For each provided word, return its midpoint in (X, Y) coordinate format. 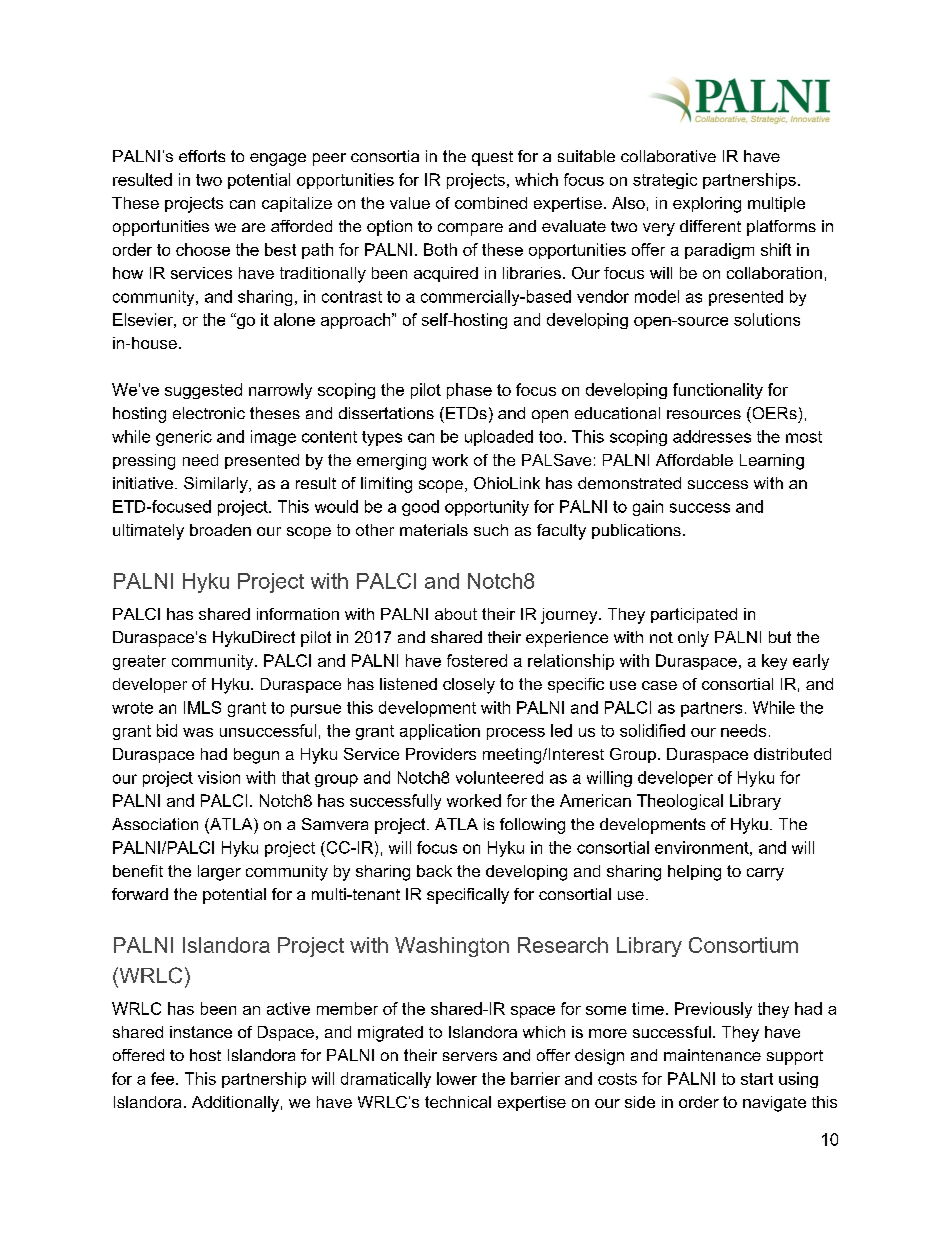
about (456, 614)
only (693, 639)
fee (164, 1078)
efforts (202, 156)
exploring (707, 205)
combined (491, 203)
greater (139, 662)
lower (457, 1078)
